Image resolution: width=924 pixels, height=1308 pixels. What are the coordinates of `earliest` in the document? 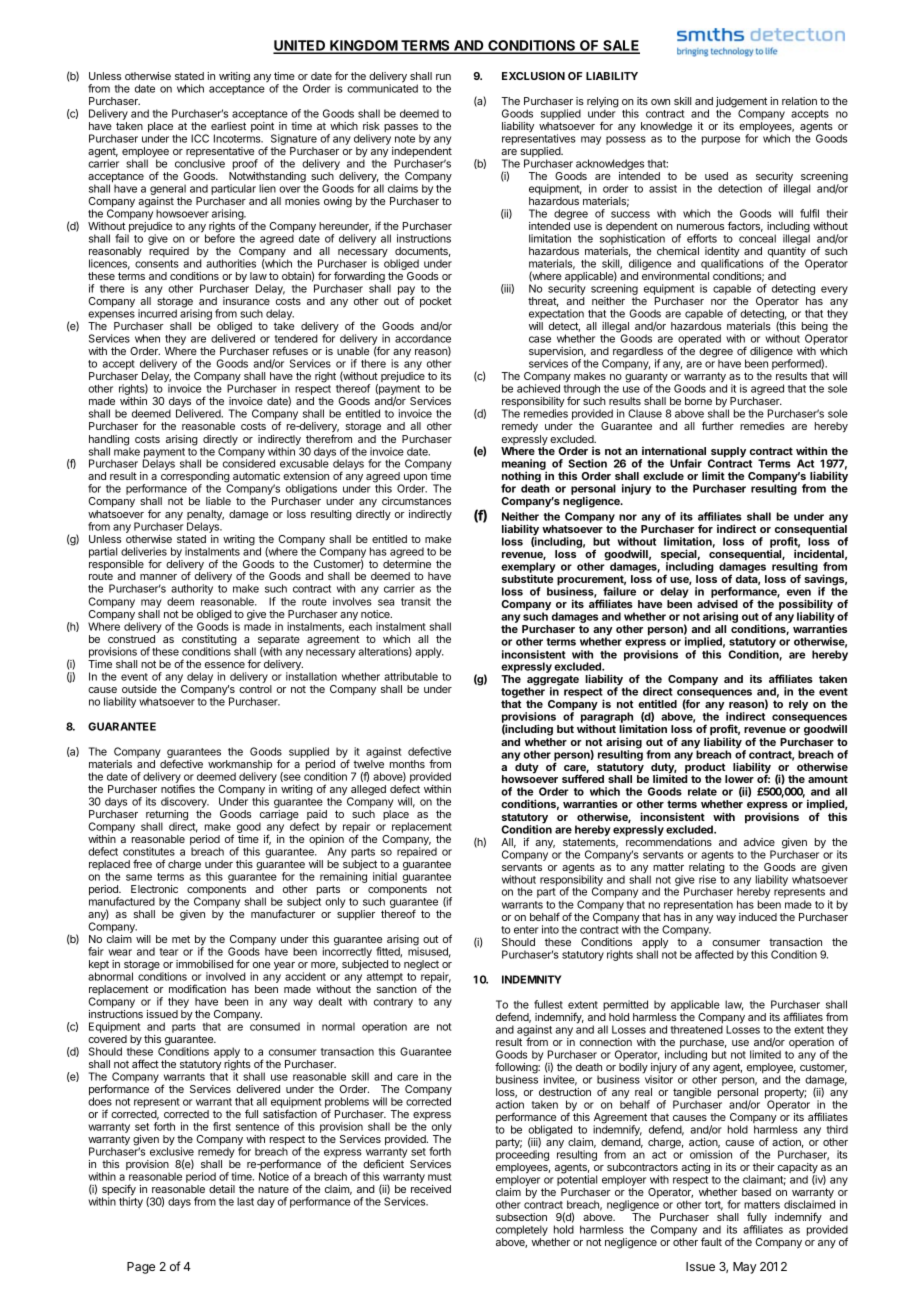 It's located at (228, 126).
